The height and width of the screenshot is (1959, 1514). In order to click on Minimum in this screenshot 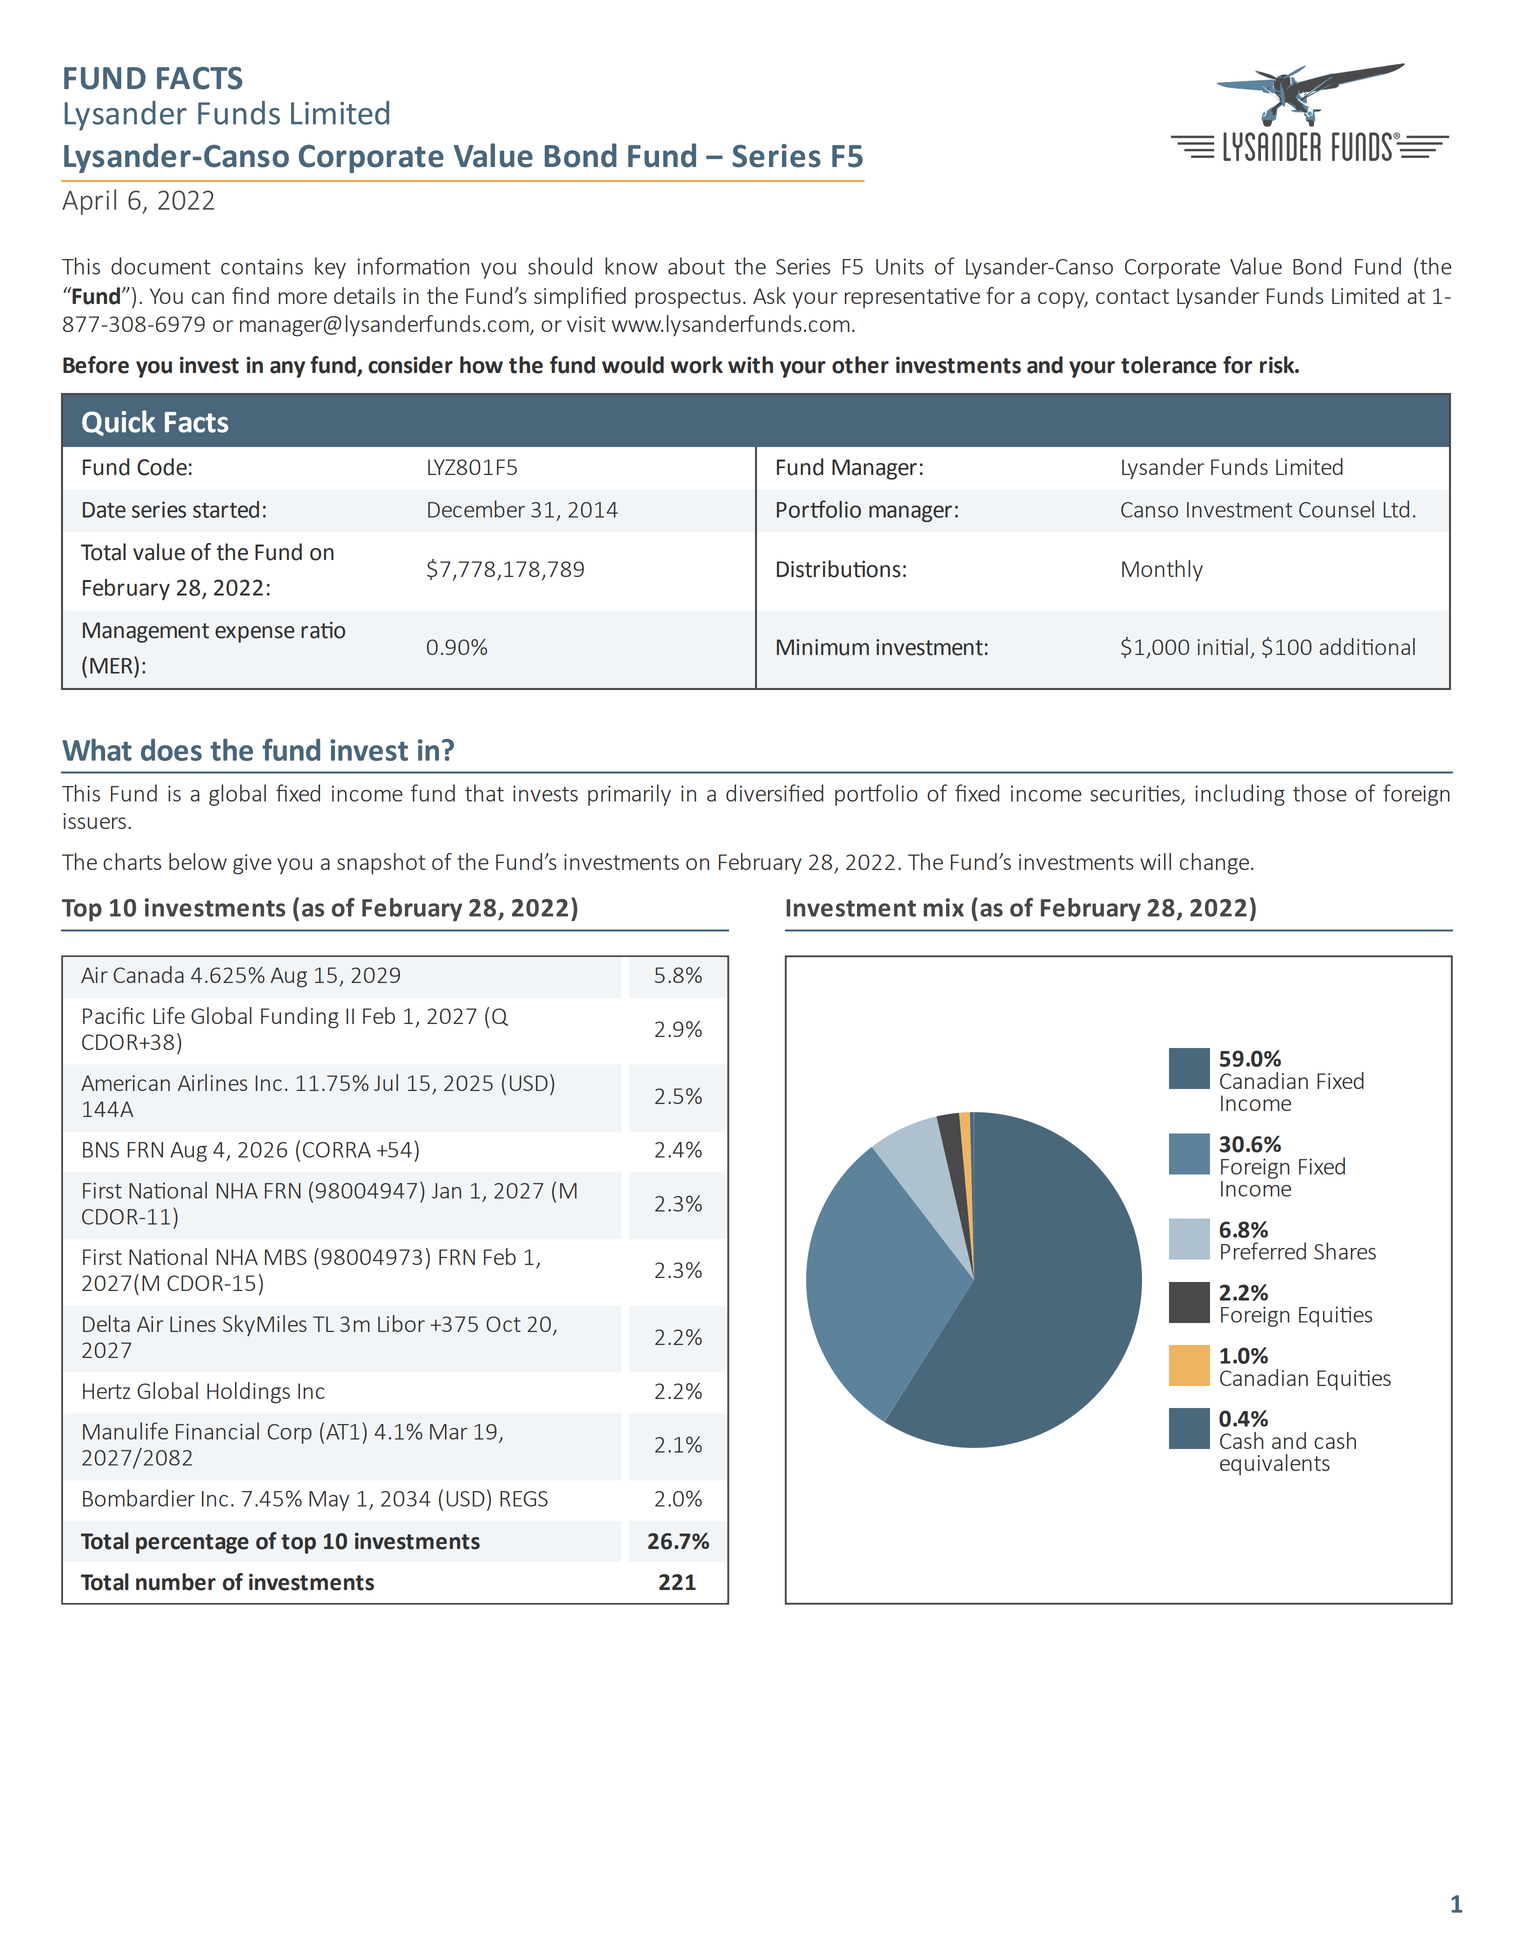, I will do `click(823, 647)`.
